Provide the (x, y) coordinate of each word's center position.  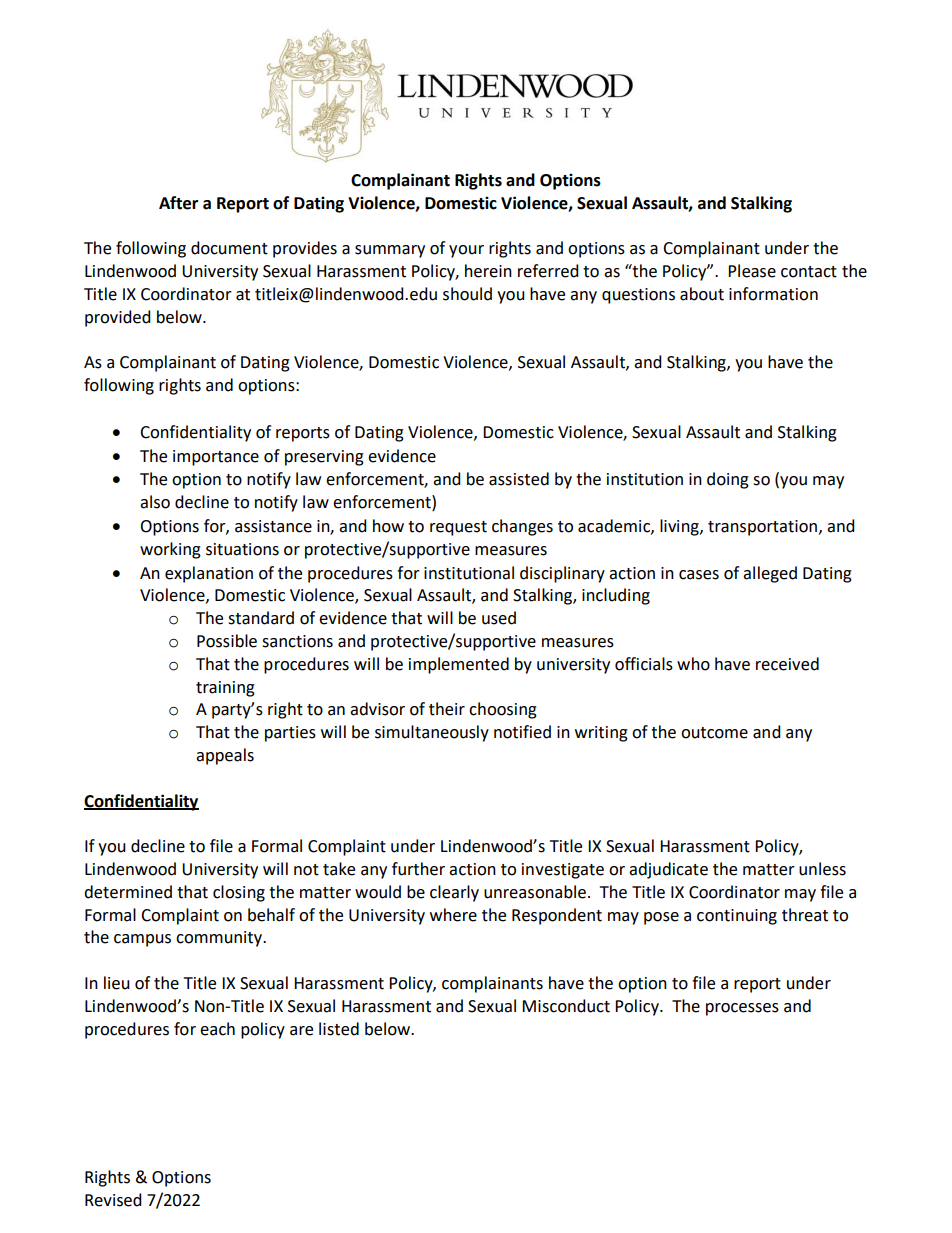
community (220, 939)
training (225, 689)
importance (216, 458)
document (229, 248)
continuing (737, 917)
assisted (519, 479)
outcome (714, 733)
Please (752, 271)
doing (728, 480)
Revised (113, 1200)
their (447, 709)
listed (339, 1029)
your (466, 251)
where (453, 915)
